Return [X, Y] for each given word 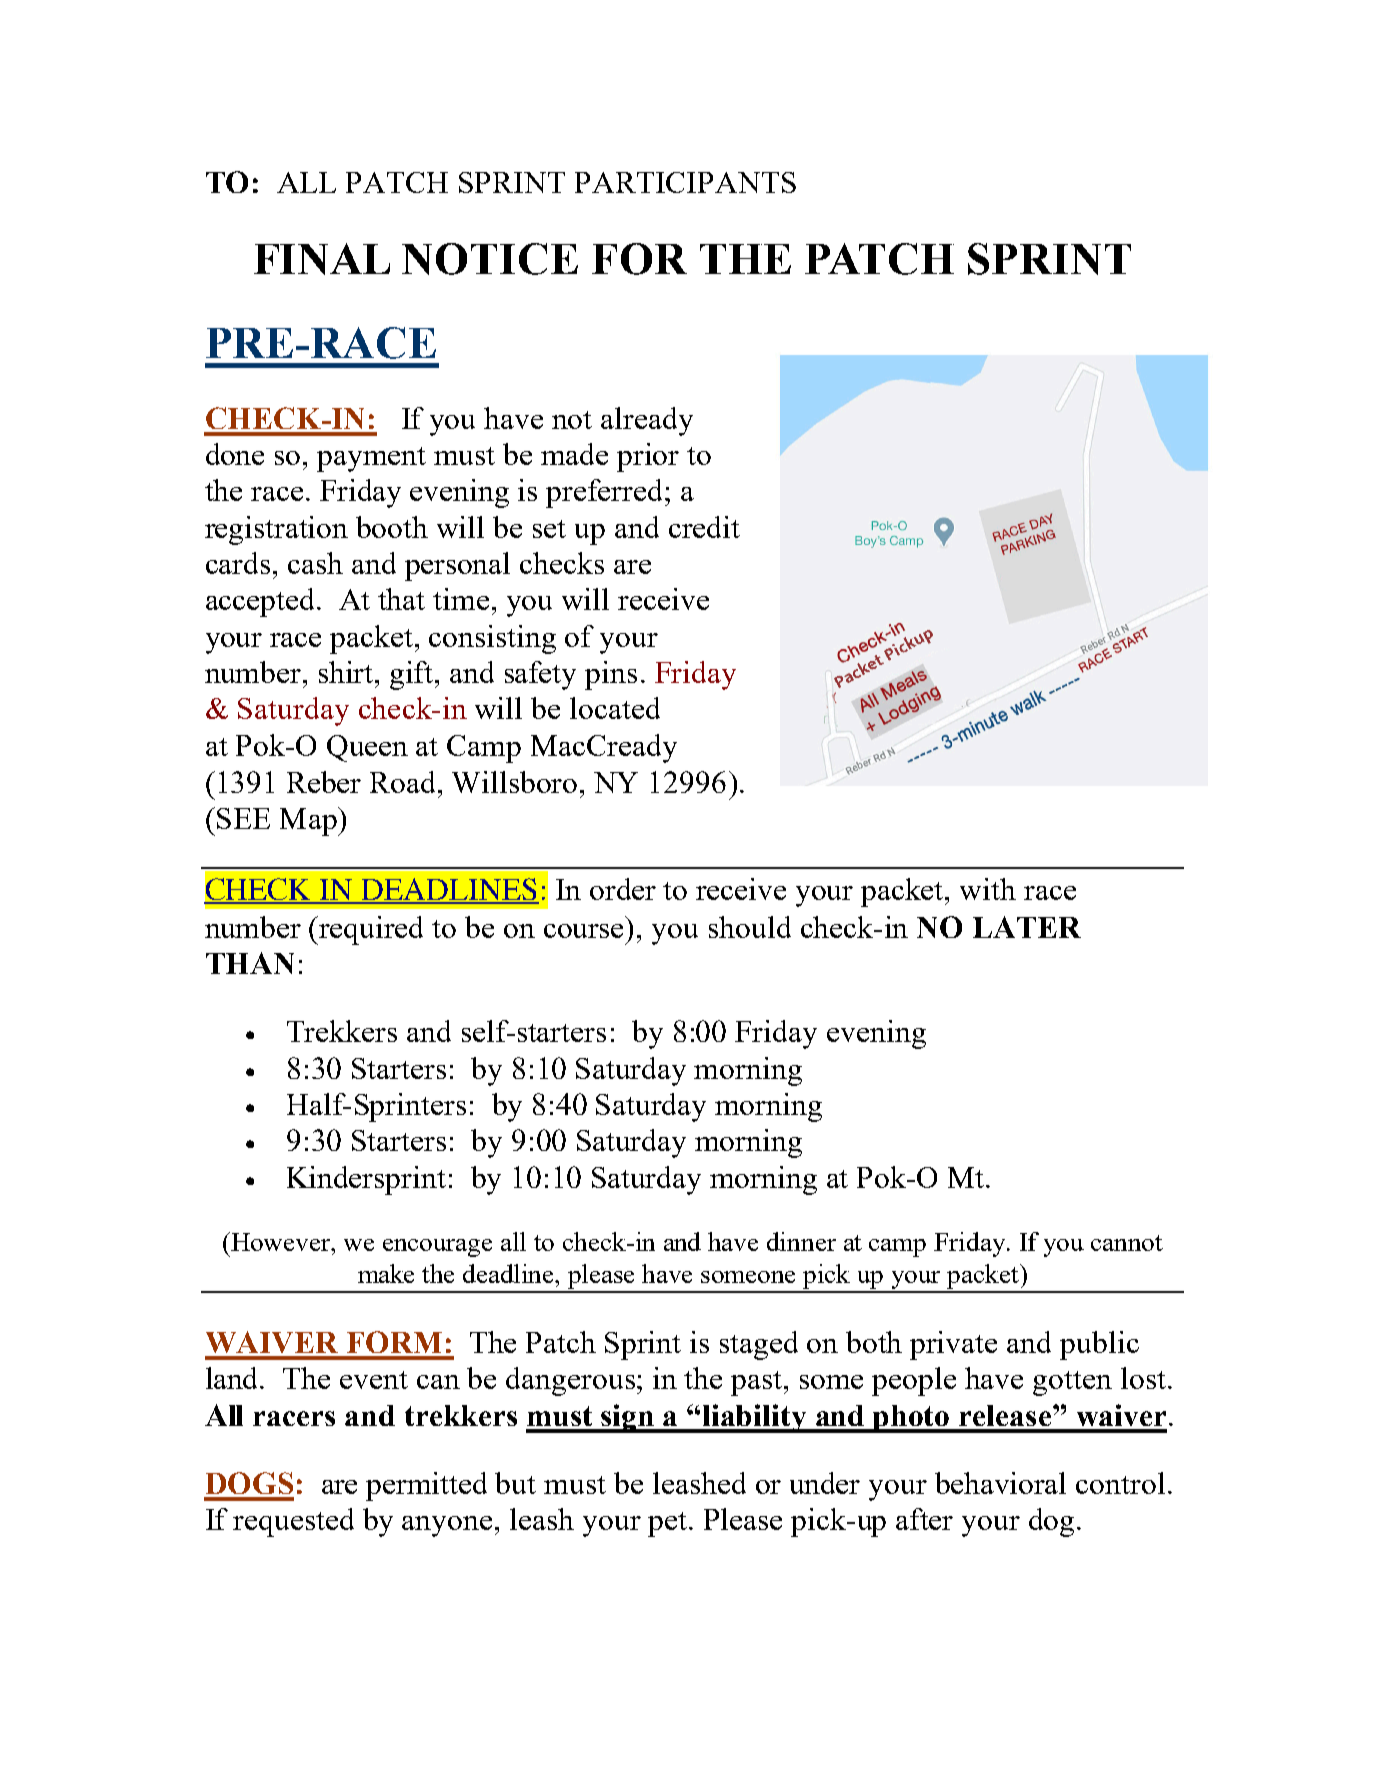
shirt [347, 672]
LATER [1027, 927]
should [750, 927]
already [647, 421]
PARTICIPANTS [685, 182]
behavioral [1000, 1483]
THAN [250, 963]
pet [667, 1524]
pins [611, 675]
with [988, 889]
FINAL [322, 259]
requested [293, 1522]
